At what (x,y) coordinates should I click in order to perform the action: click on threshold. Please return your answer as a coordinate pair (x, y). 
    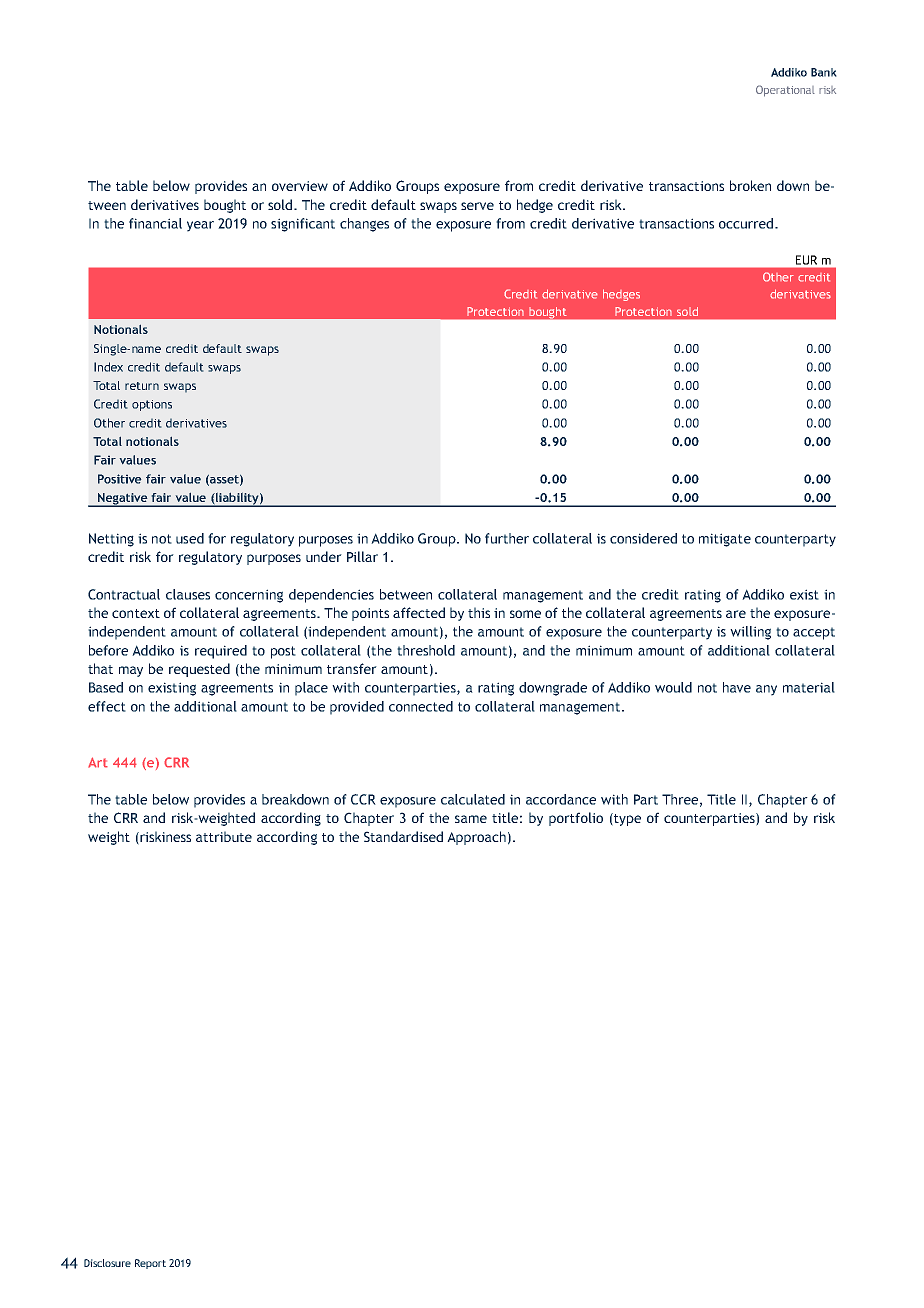
    Looking at the image, I should click on (426, 650).
